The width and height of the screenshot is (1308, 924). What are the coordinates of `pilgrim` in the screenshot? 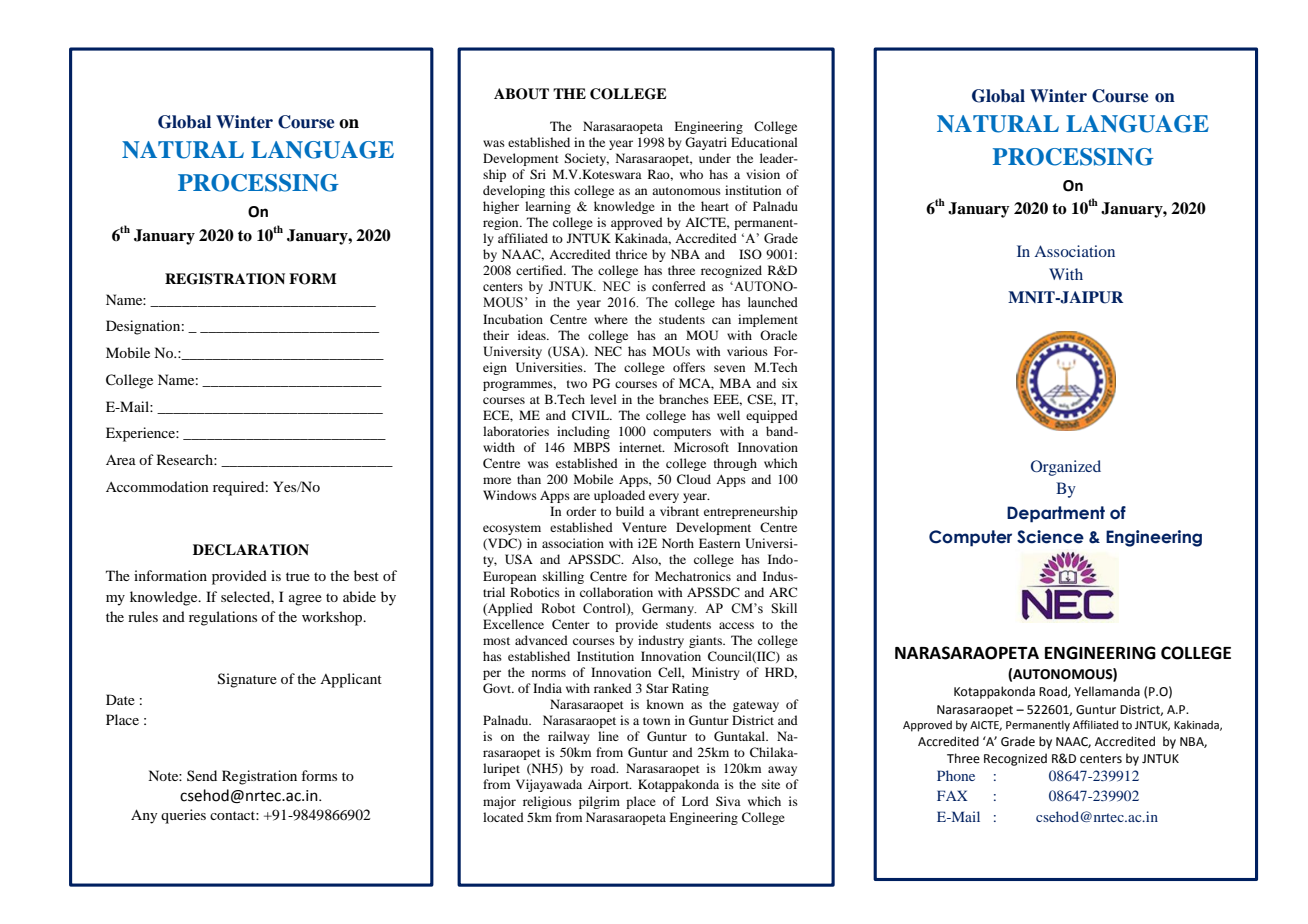 It's located at (599, 802).
